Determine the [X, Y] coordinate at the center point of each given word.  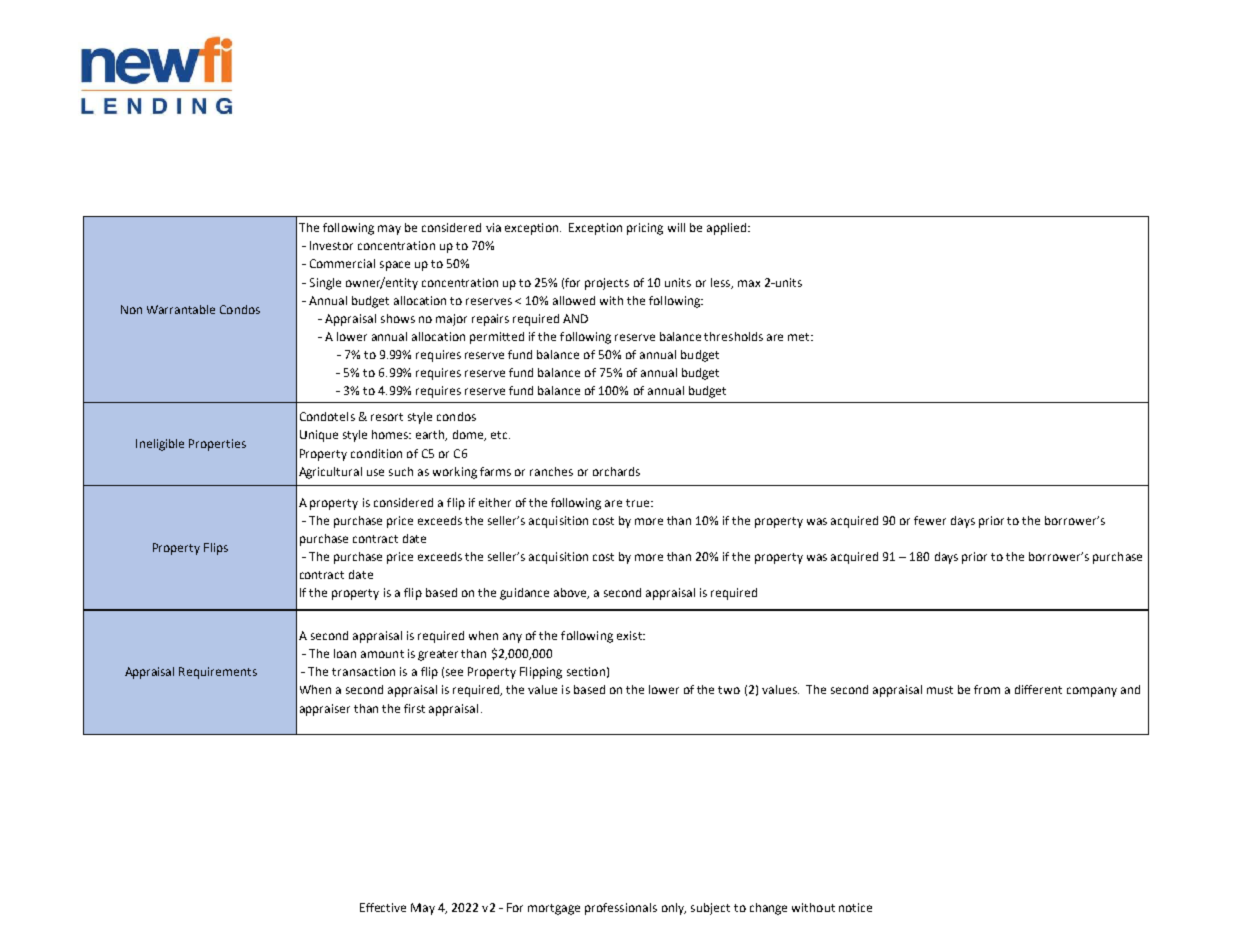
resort [387, 417]
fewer [930, 520]
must [940, 690]
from [987, 689]
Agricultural [330, 473]
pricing [645, 229]
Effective [383, 907]
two [729, 690]
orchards [616, 471]
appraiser [325, 710]
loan [345, 653]
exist [630, 635]
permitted [497, 338]
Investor [331, 245]
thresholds [733, 336]
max [749, 283]
